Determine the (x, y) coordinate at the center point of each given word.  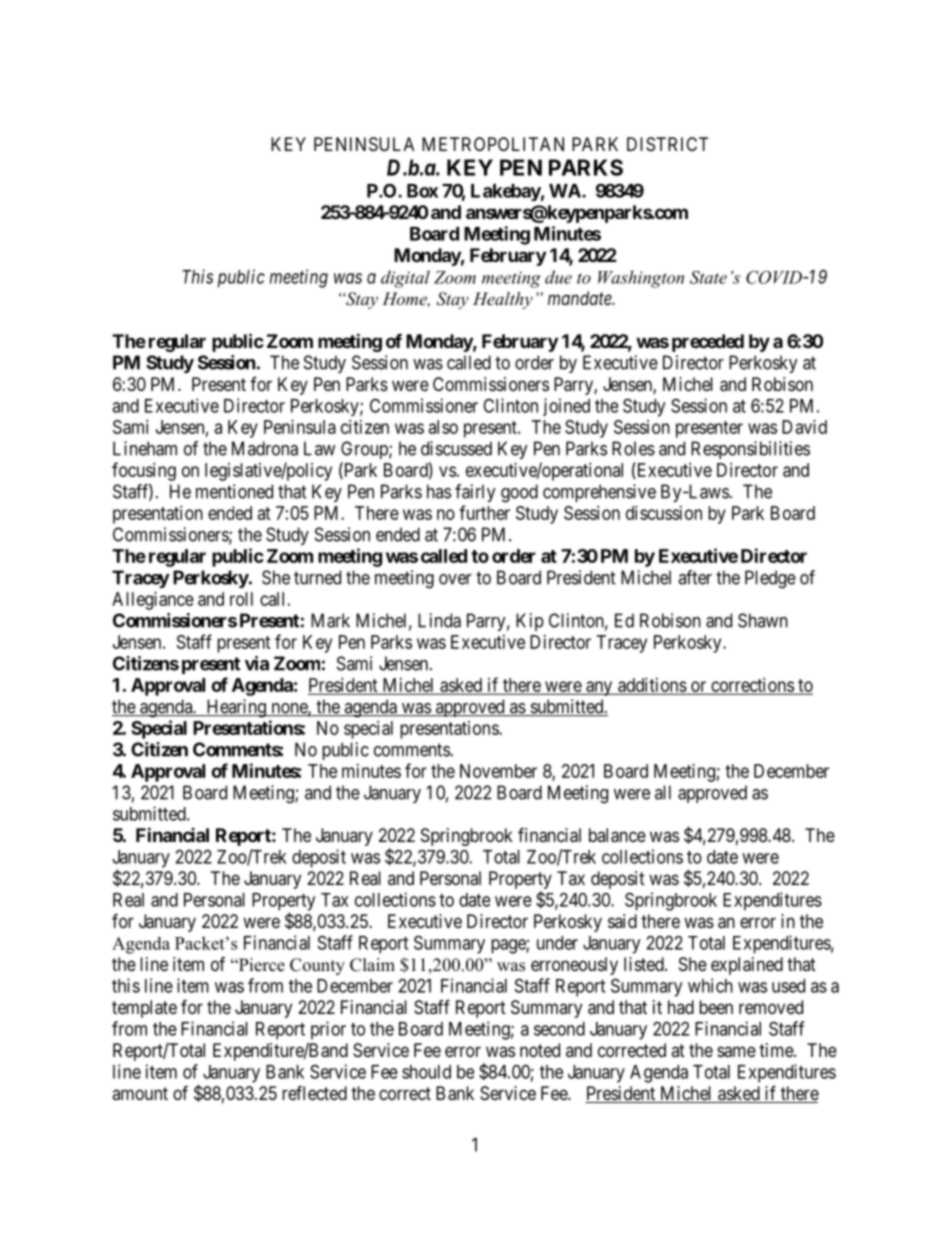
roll (241, 599)
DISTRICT (667, 144)
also (443, 427)
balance (617, 835)
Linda (439, 620)
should (426, 1072)
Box (422, 191)
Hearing (236, 708)
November (498, 771)
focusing (144, 471)
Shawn (763, 620)
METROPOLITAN (493, 144)
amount (140, 1093)
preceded (708, 343)
